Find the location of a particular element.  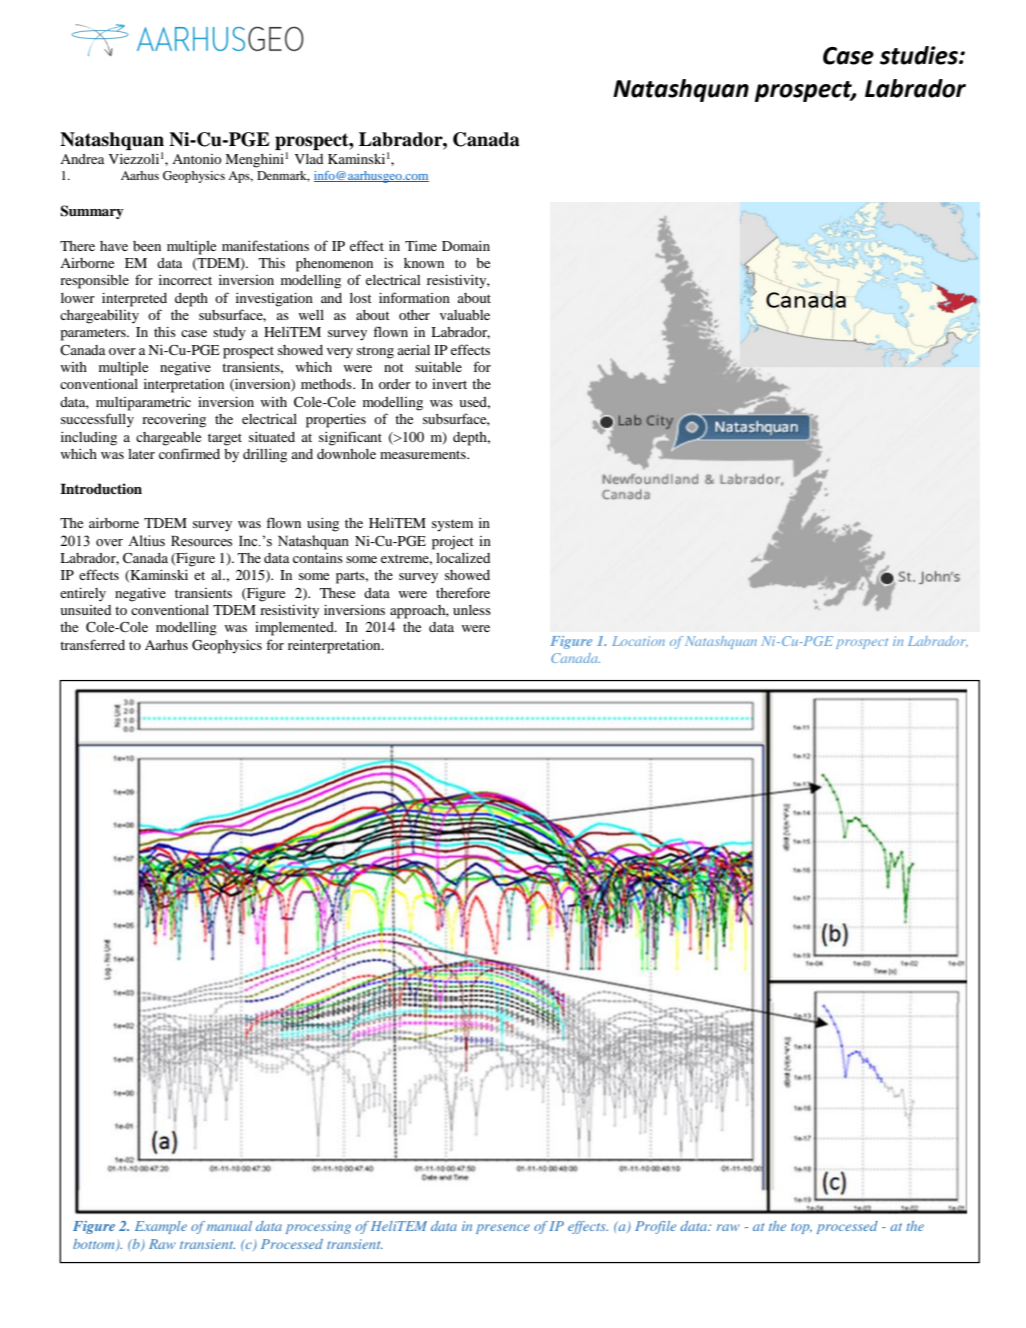

manual is located at coordinates (229, 1226).
